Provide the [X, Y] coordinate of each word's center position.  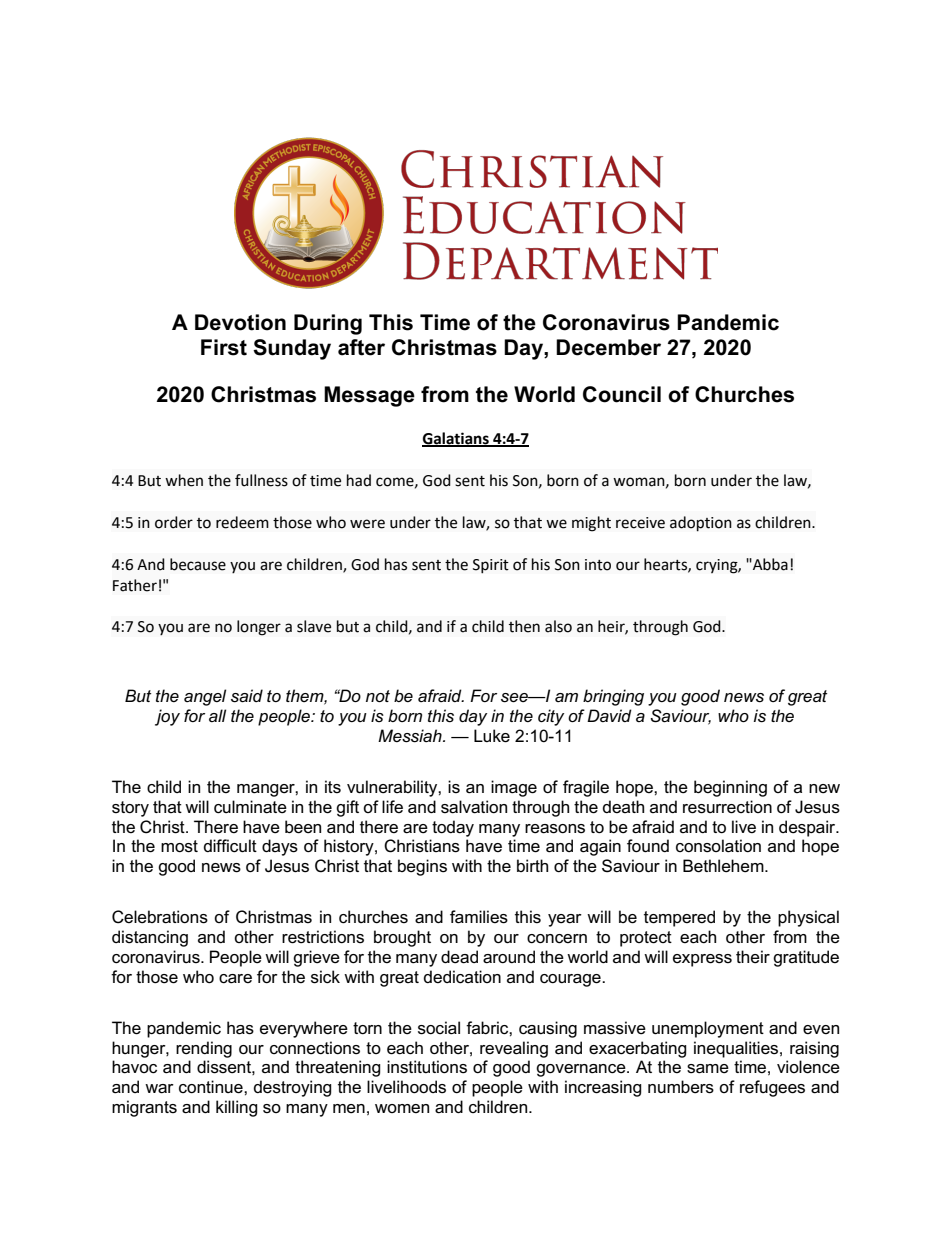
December [608, 347]
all [217, 715]
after [361, 347]
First [224, 347]
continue [212, 1087]
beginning [730, 788]
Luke [492, 736]
